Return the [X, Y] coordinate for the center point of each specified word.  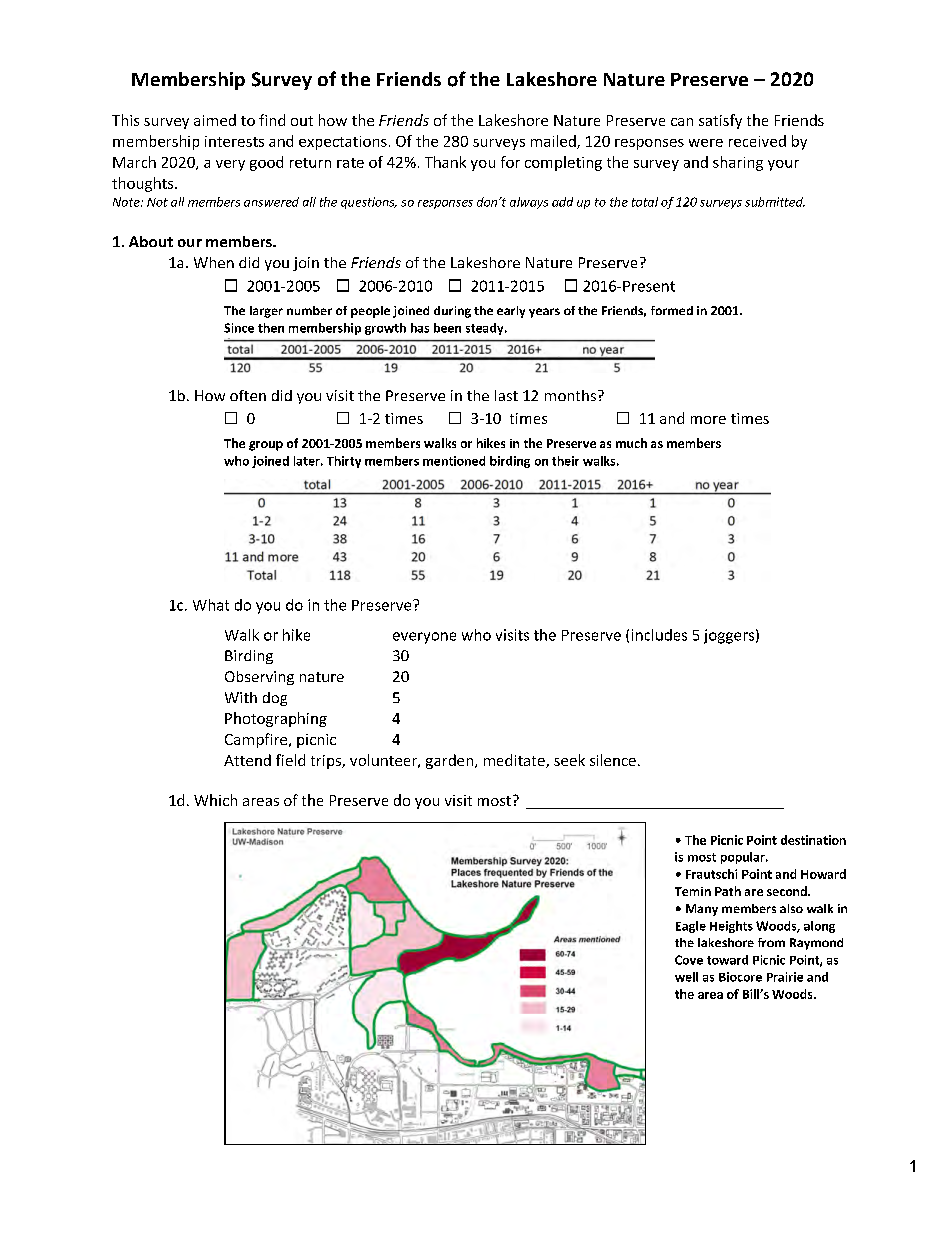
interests [234, 141]
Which [215, 800]
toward [727, 960]
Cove [689, 960]
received [757, 141]
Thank [445, 162]
